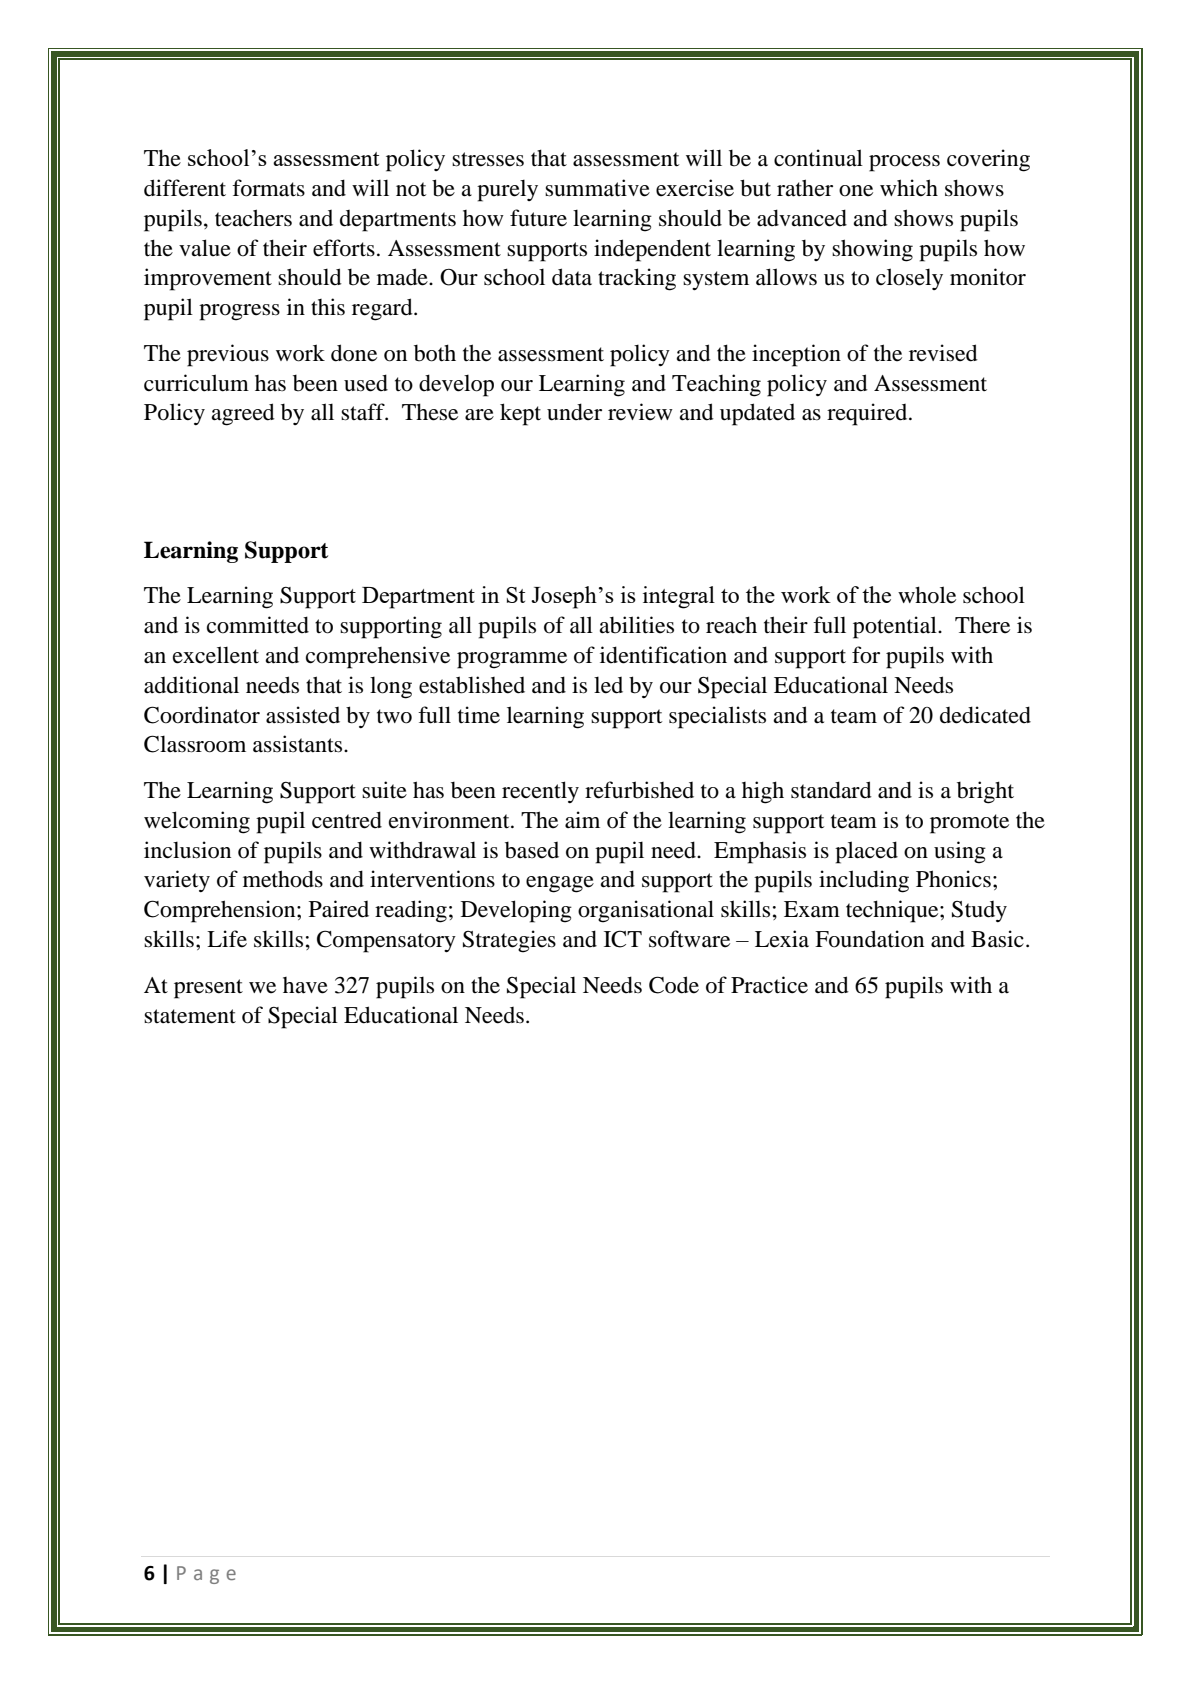  Describe the element at coordinates (909, 187) in the page. I see `which` at that location.
